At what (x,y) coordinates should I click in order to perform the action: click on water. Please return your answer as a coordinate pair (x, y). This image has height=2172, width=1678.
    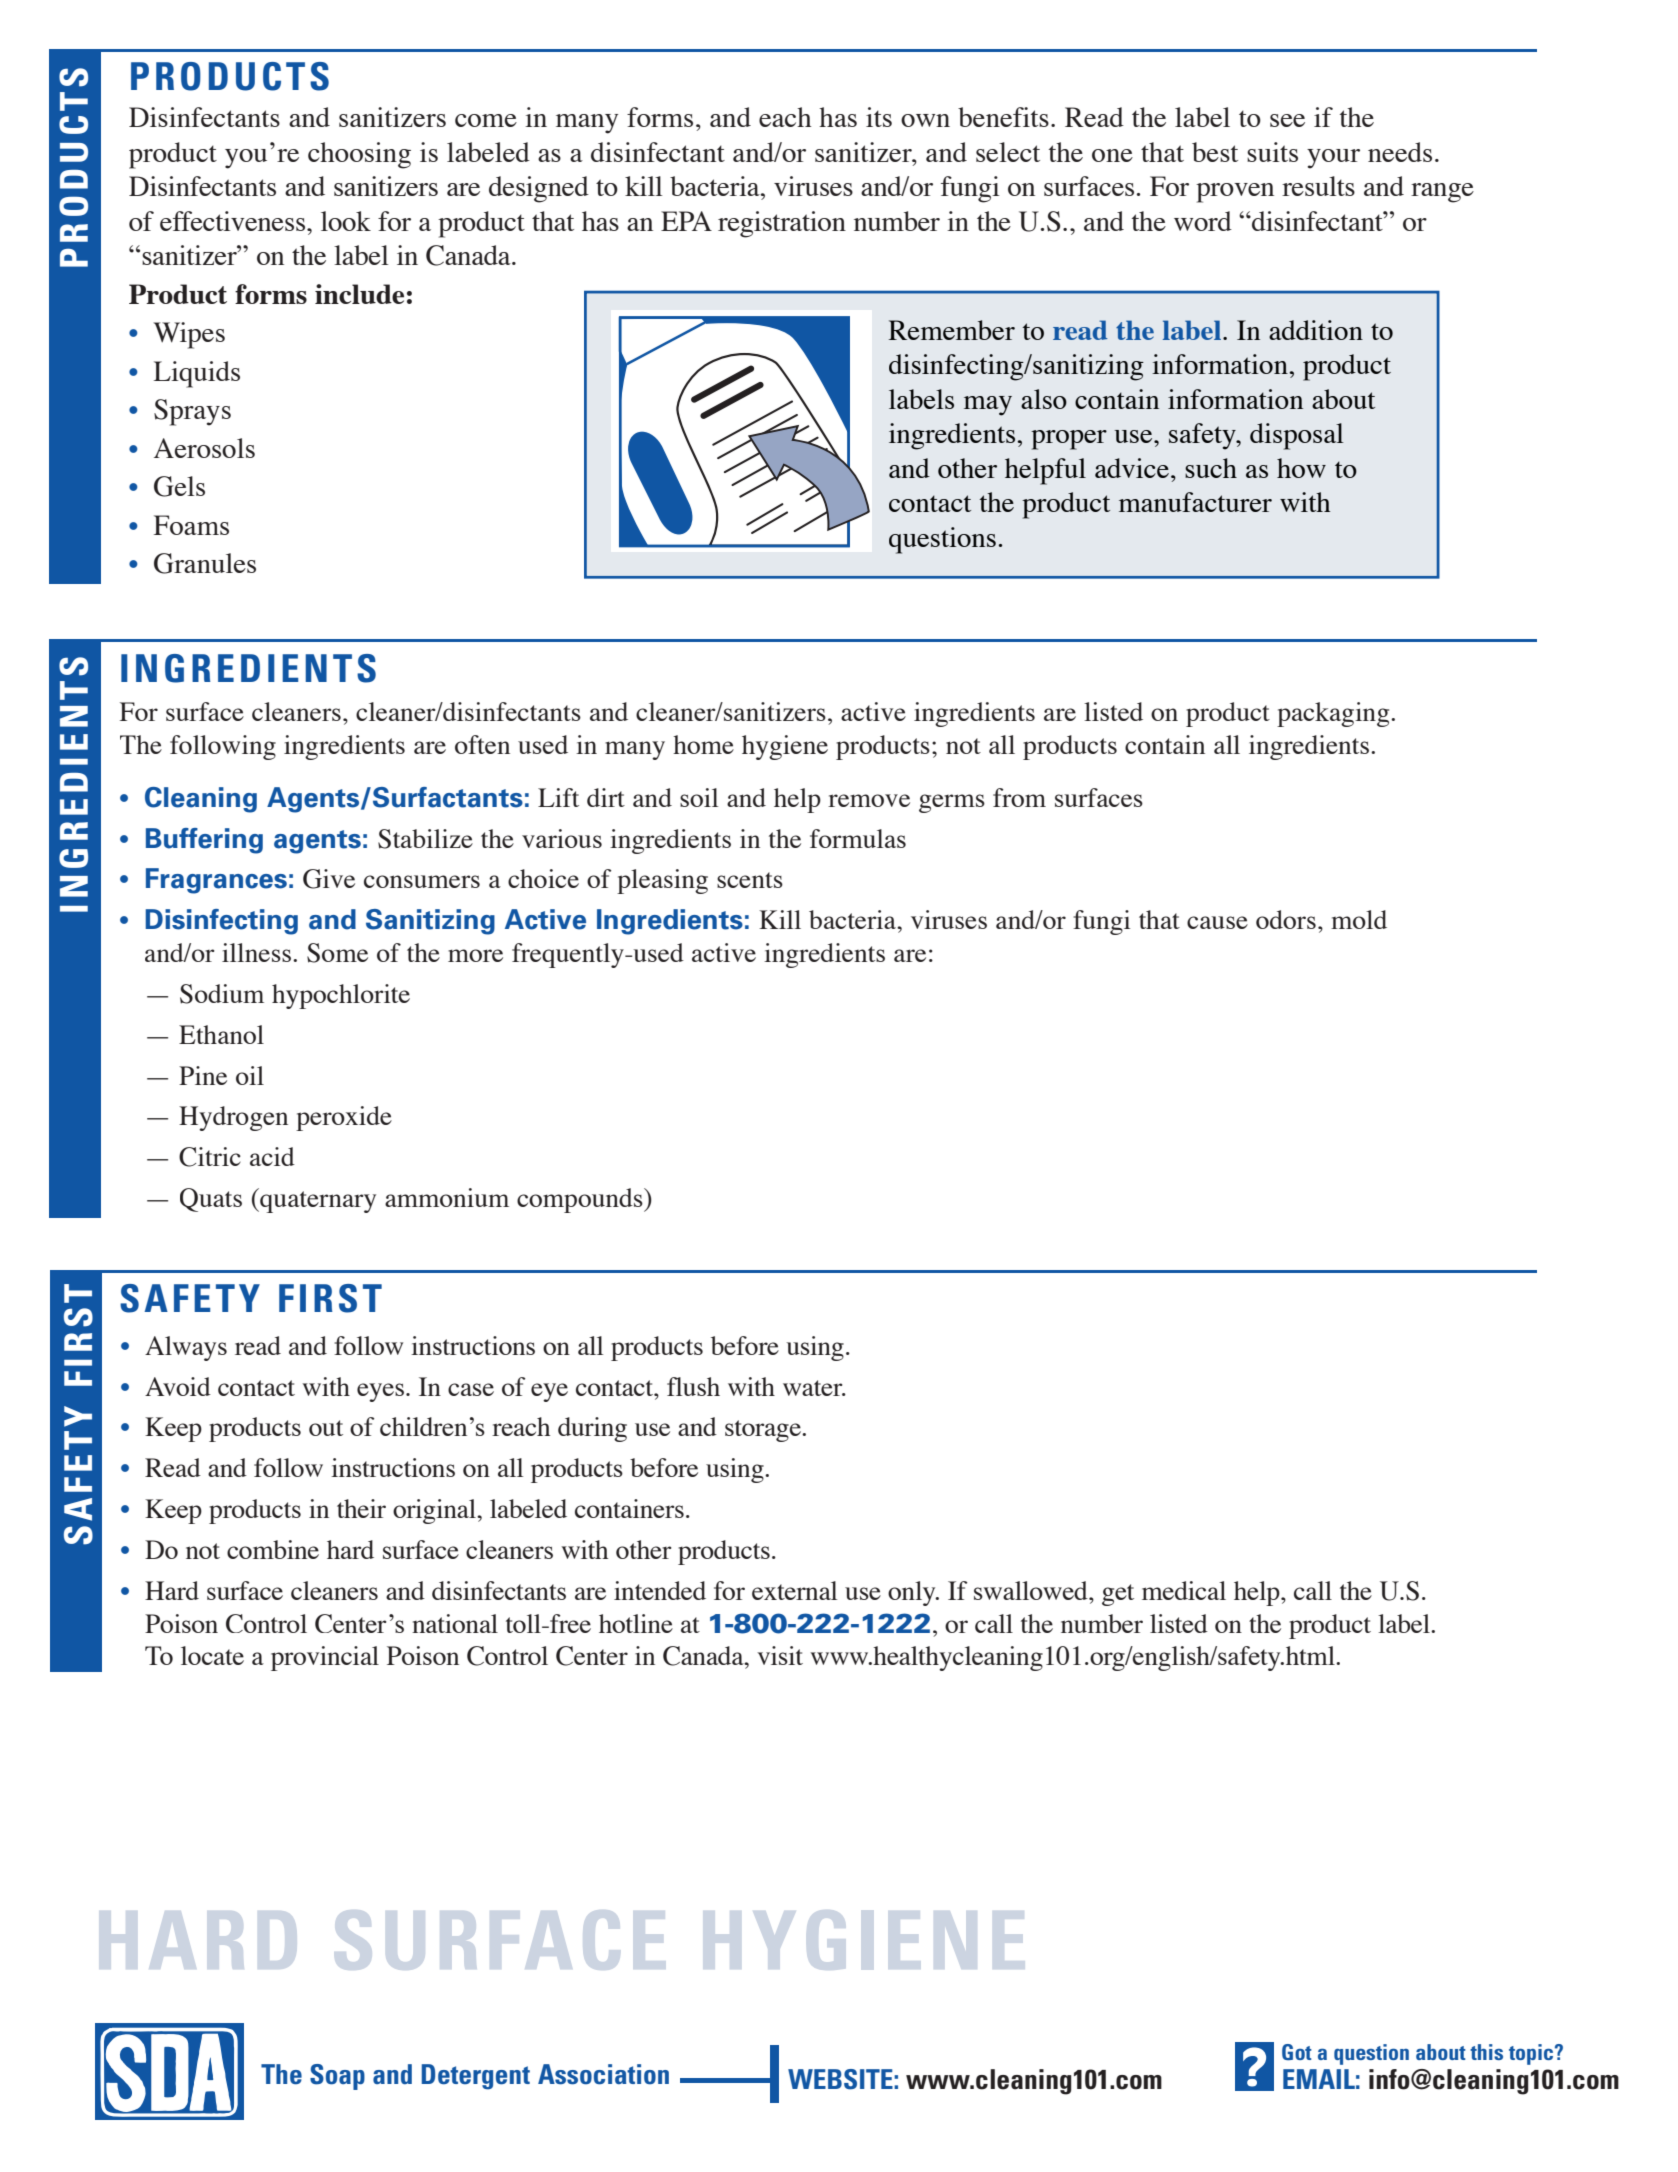
    Looking at the image, I should click on (814, 1388).
